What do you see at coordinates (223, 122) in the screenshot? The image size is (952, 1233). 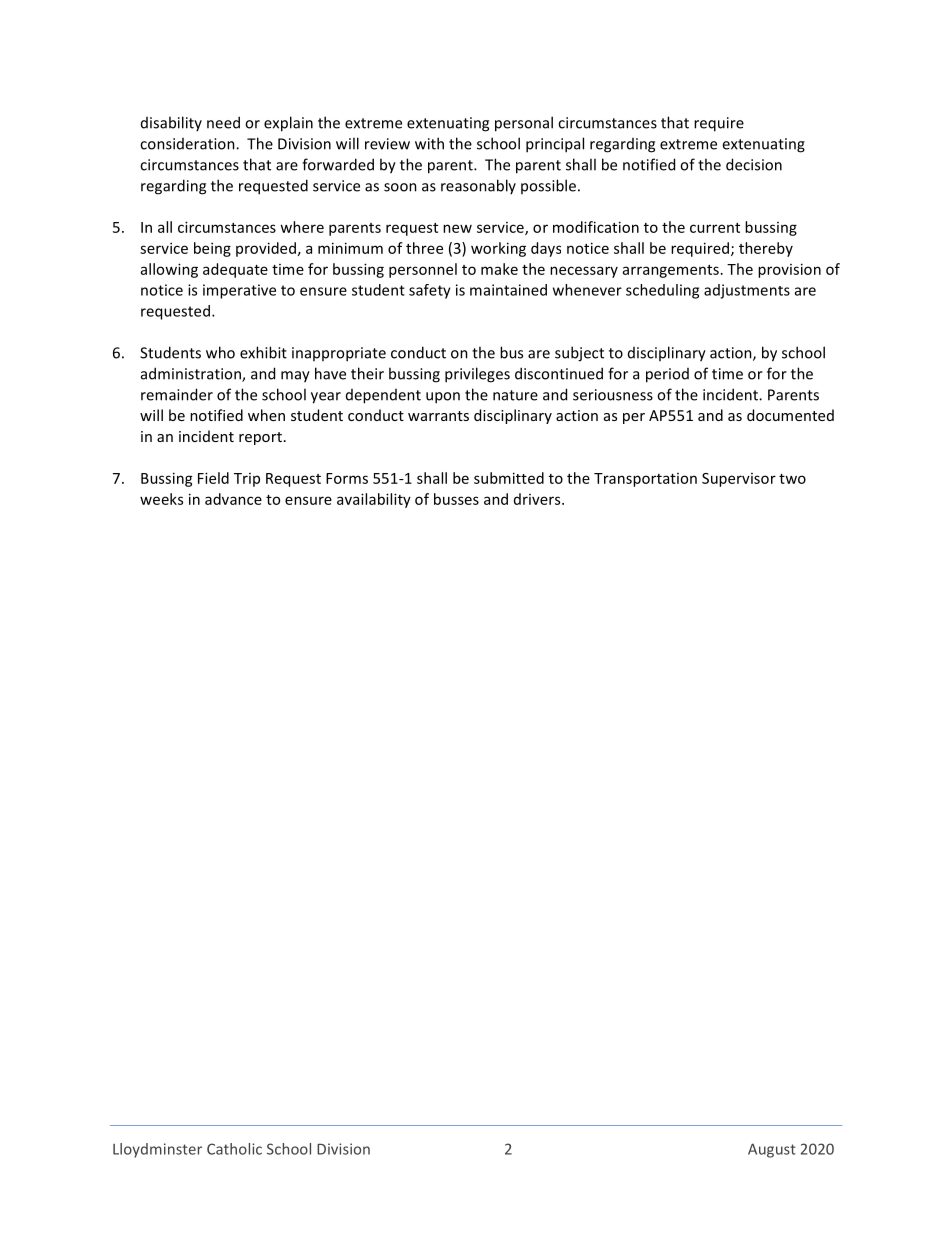 I see `need` at bounding box center [223, 122].
